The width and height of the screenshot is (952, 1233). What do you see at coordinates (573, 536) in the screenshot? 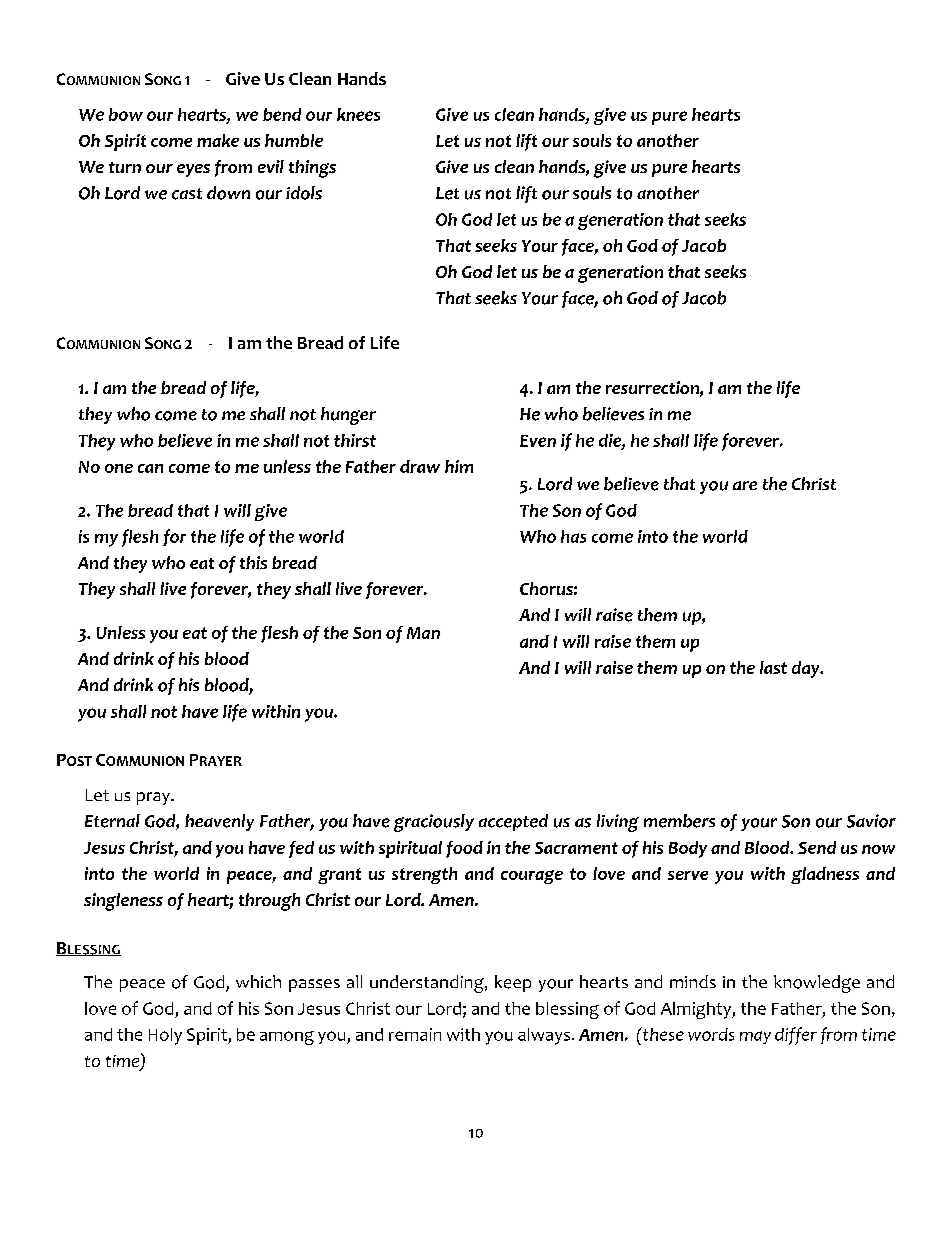
I see `has` at bounding box center [573, 536].
